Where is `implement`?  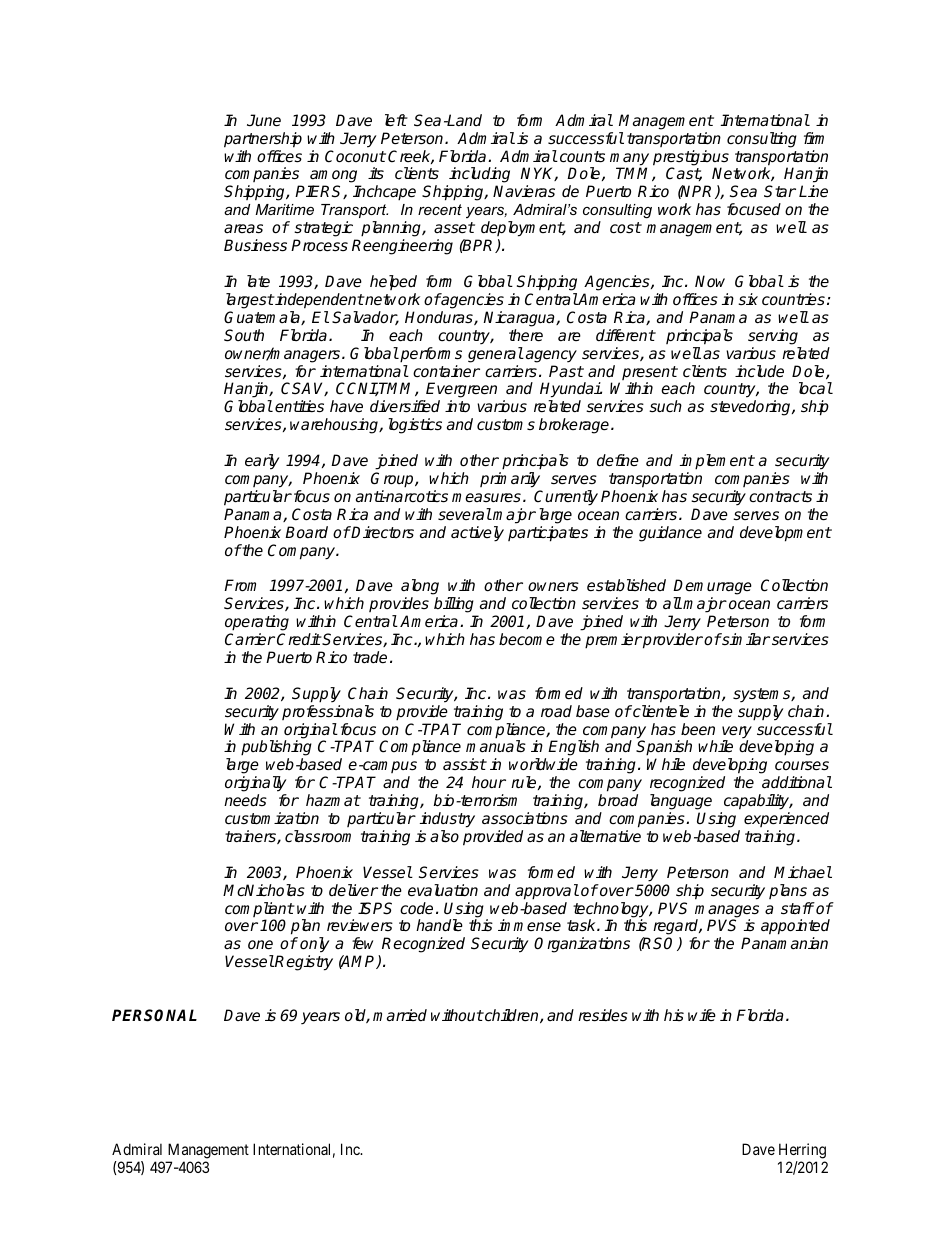 implement is located at coordinates (717, 462).
